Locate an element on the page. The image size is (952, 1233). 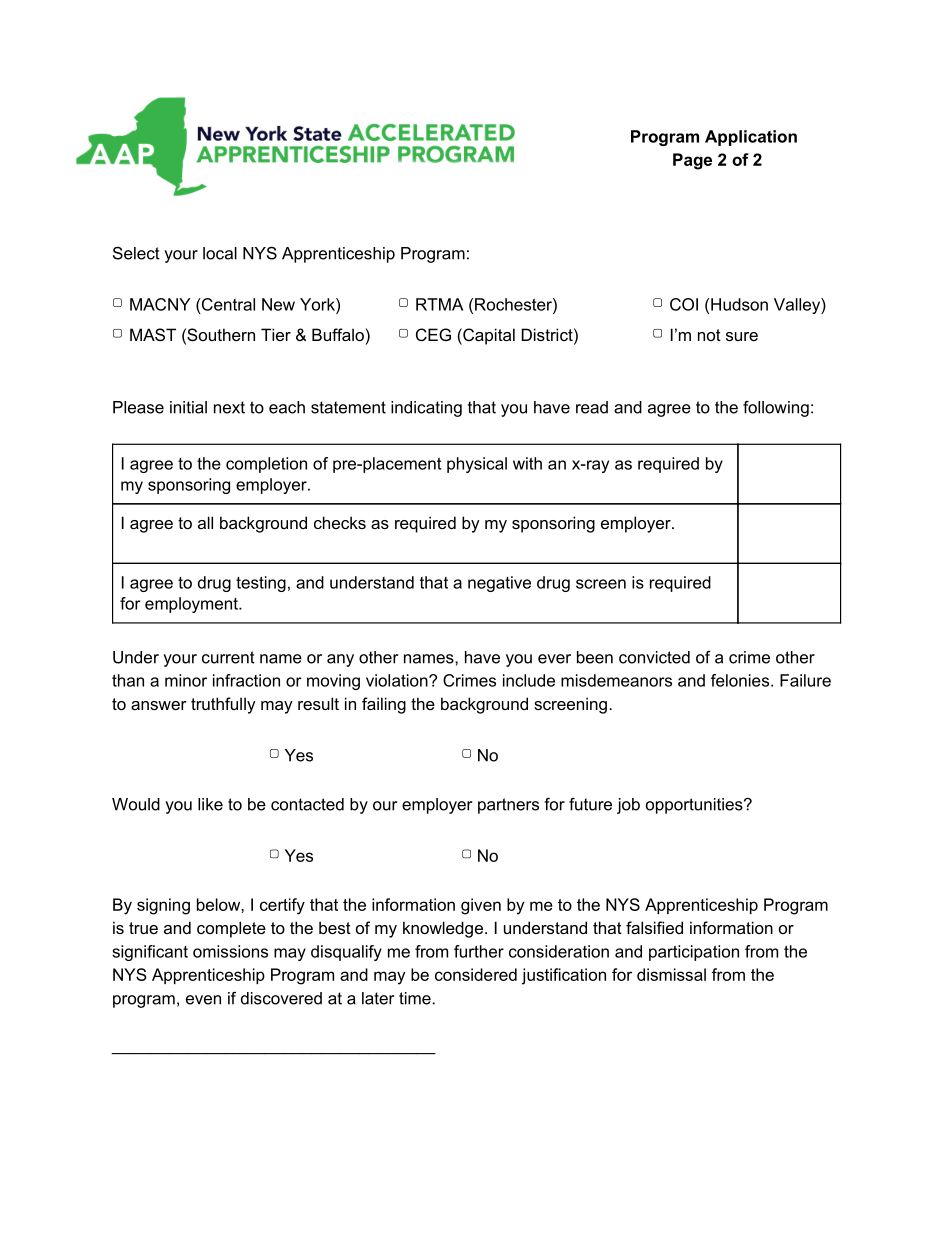
CEG is located at coordinates (433, 334).
